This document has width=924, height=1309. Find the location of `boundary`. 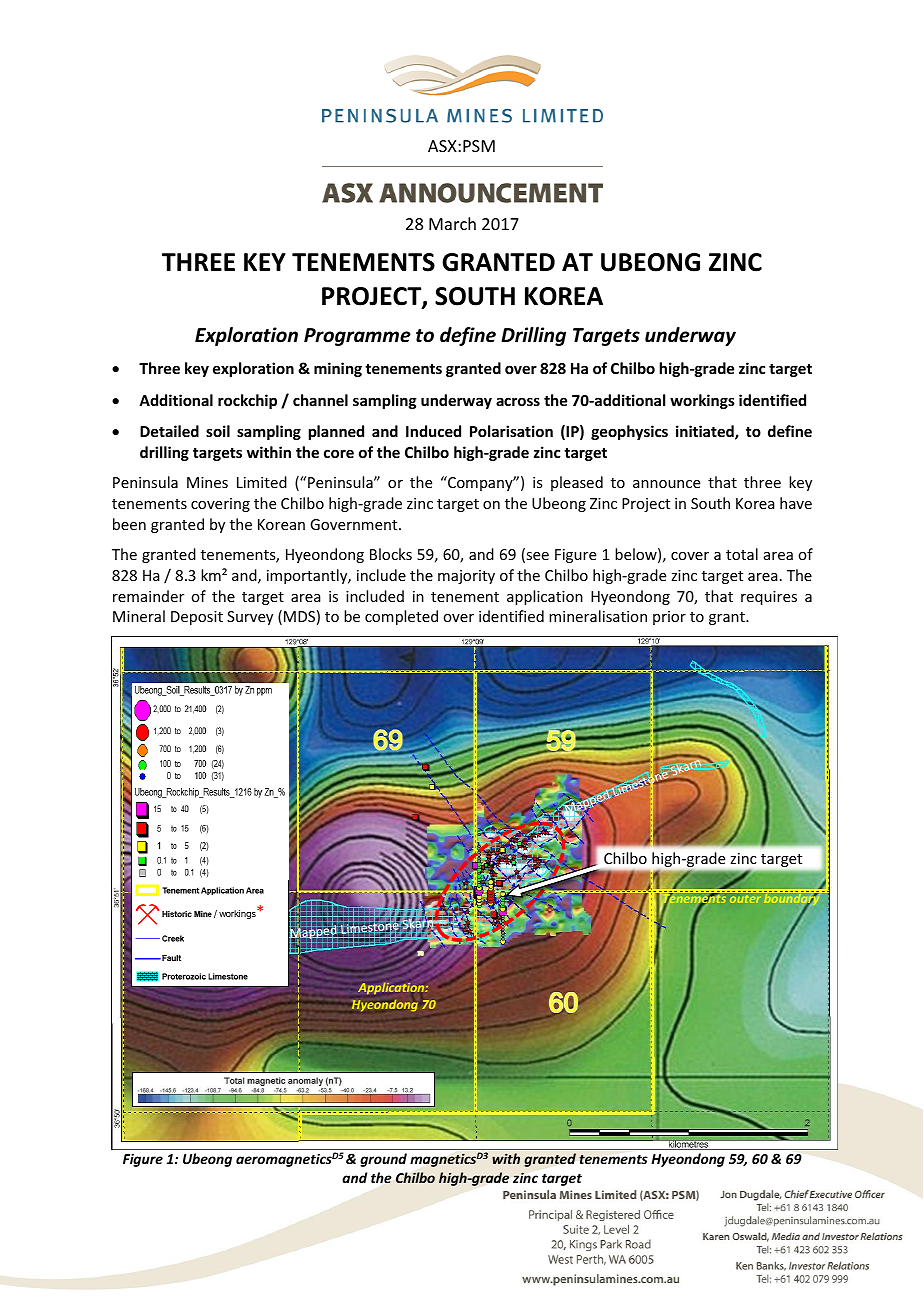

boundary is located at coordinates (791, 900).
